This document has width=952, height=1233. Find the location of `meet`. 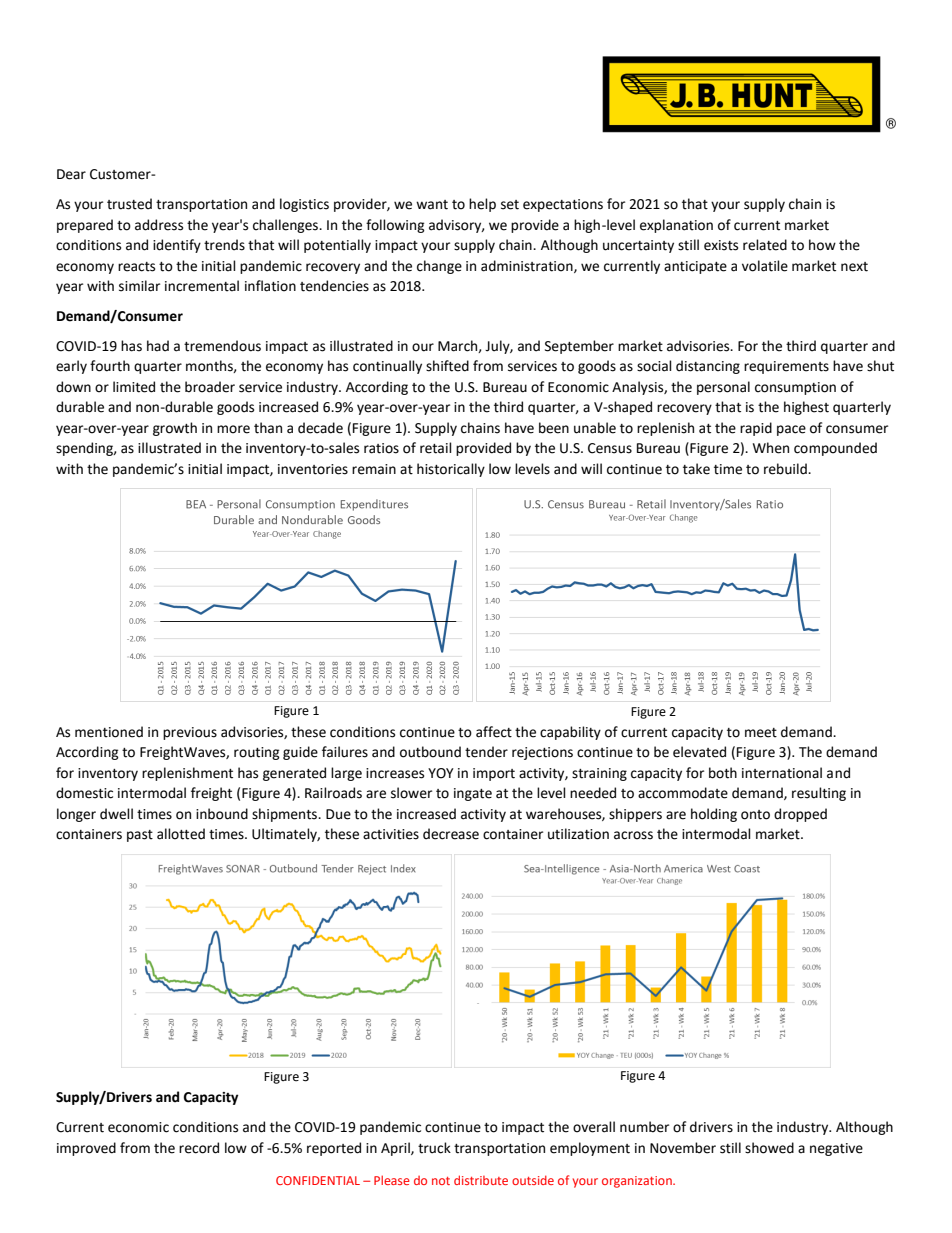

meet is located at coordinates (761, 733).
